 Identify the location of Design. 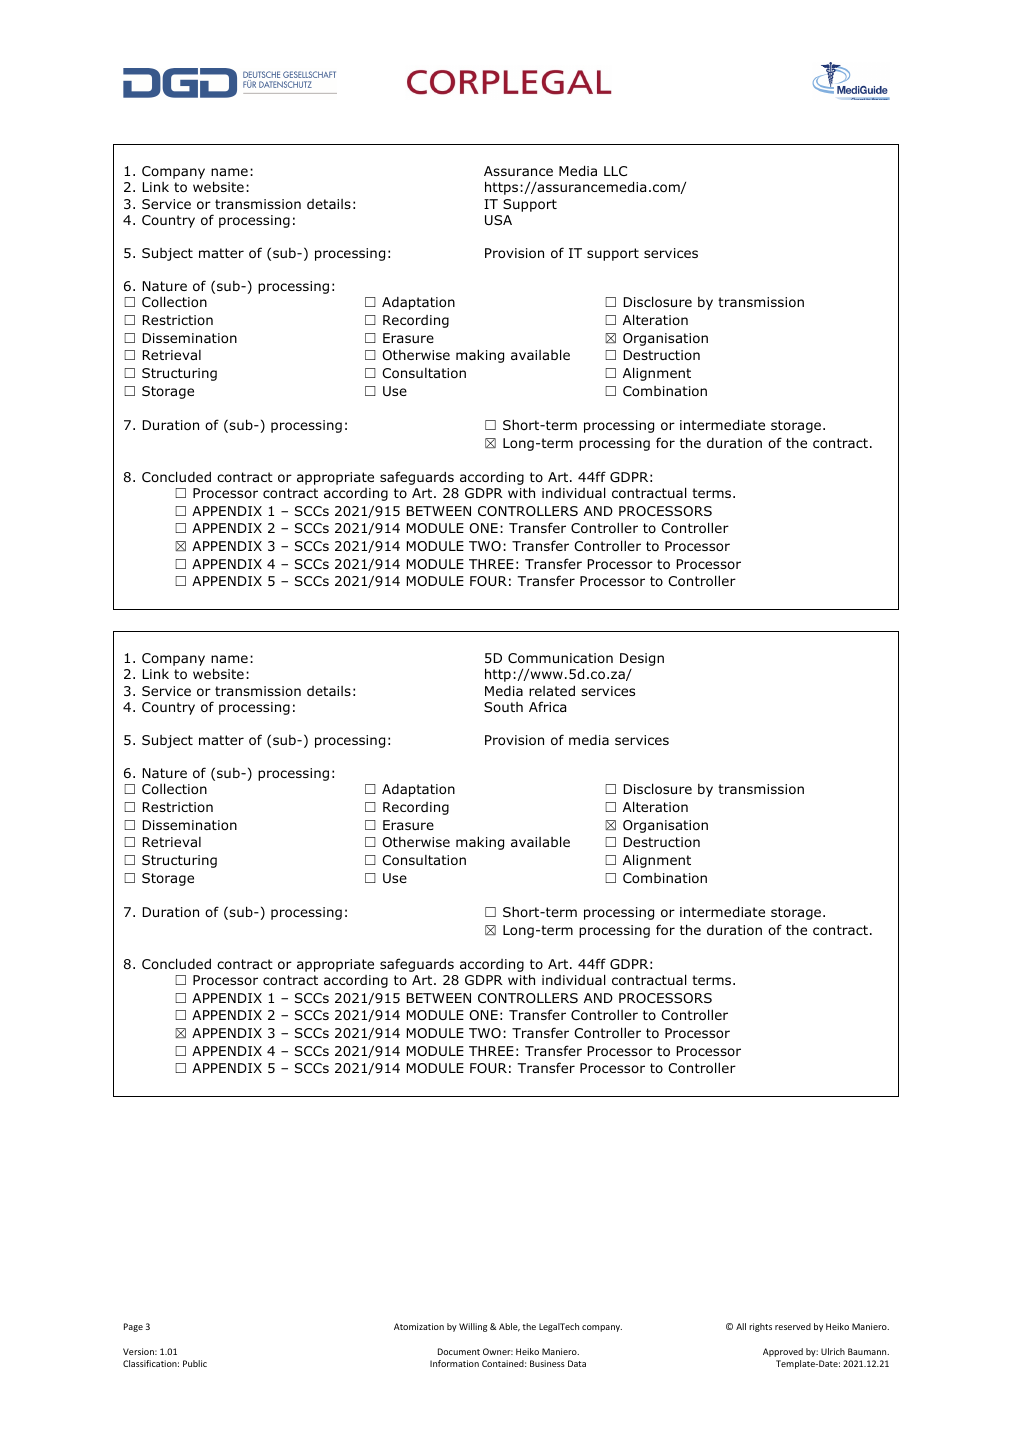
(642, 659).
